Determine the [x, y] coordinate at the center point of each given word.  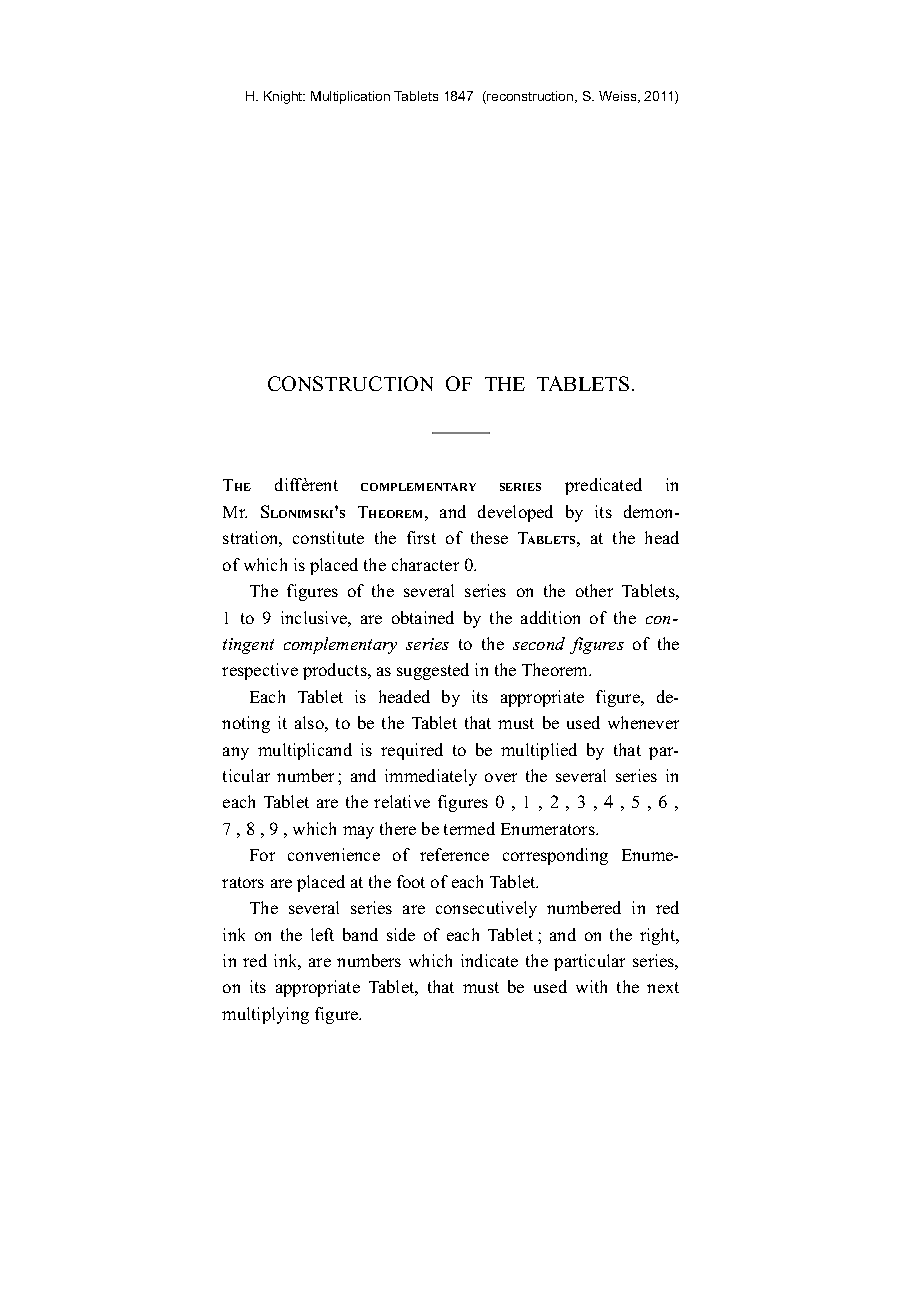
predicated [603, 486]
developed [515, 513]
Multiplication [350, 97]
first [421, 537]
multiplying [265, 1015]
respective [260, 671]
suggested [433, 671]
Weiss [619, 97]
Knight [284, 97]
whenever [643, 722]
